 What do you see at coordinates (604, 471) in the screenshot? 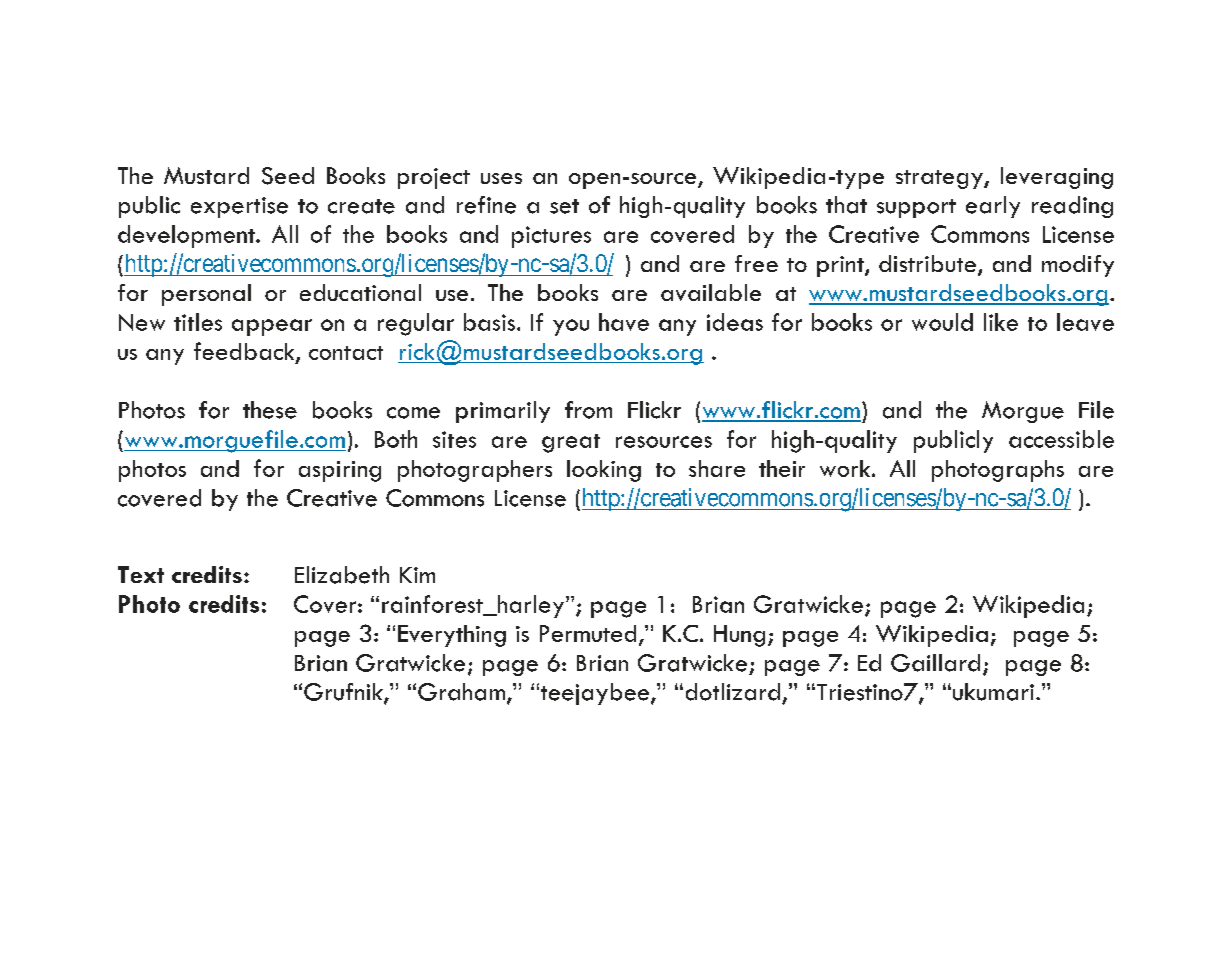
I see `looking` at bounding box center [604, 471].
